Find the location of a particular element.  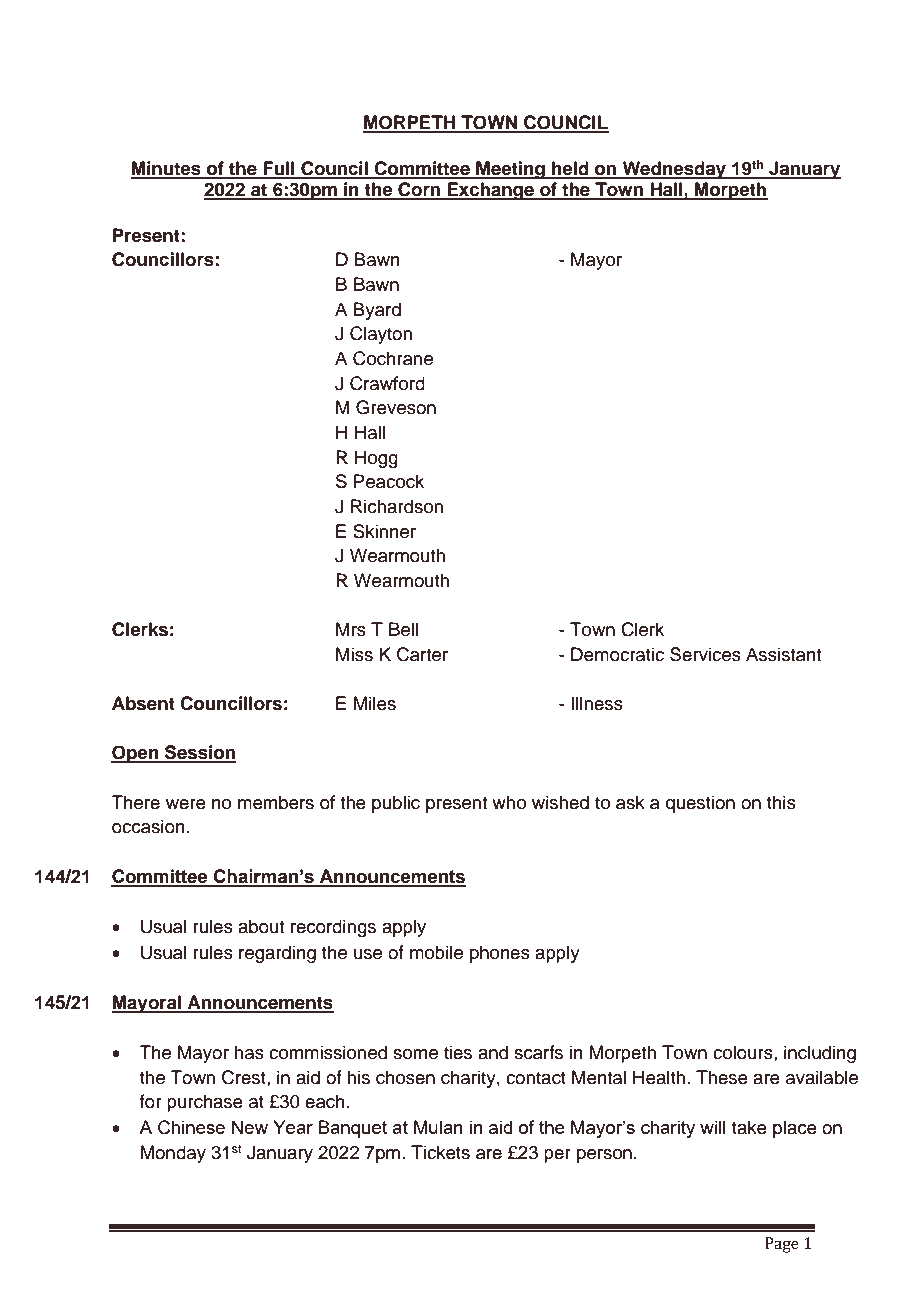

Carter is located at coordinates (422, 654).
